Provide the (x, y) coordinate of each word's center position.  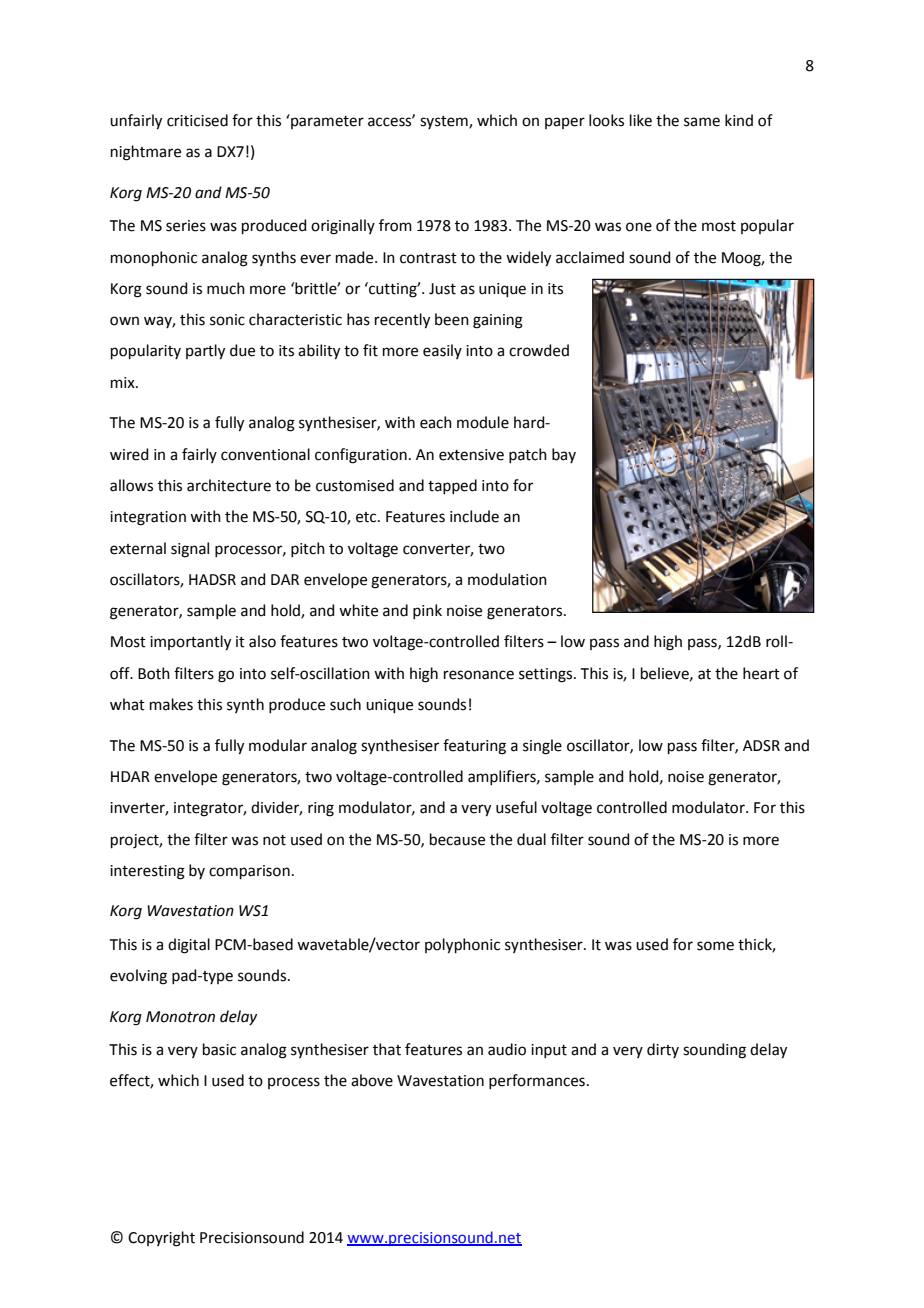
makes (171, 704)
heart (761, 673)
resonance (479, 675)
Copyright (161, 1239)
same (702, 122)
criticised (197, 120)
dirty (663, 1050)
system (445, 122)
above (372, 1080)
